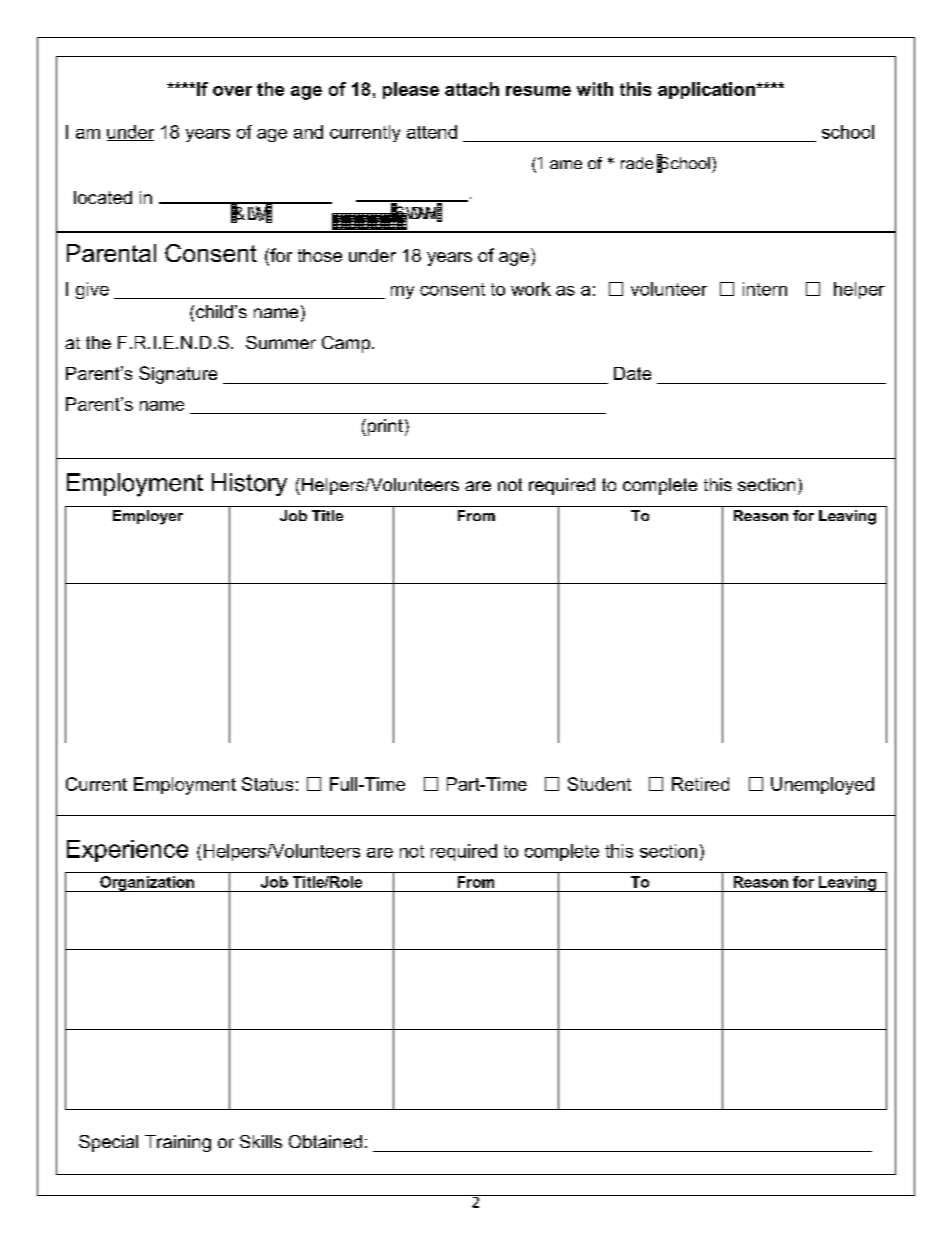 The width and height of the document is (952, 1233). I want to click on Signature, so click(178, 375).
